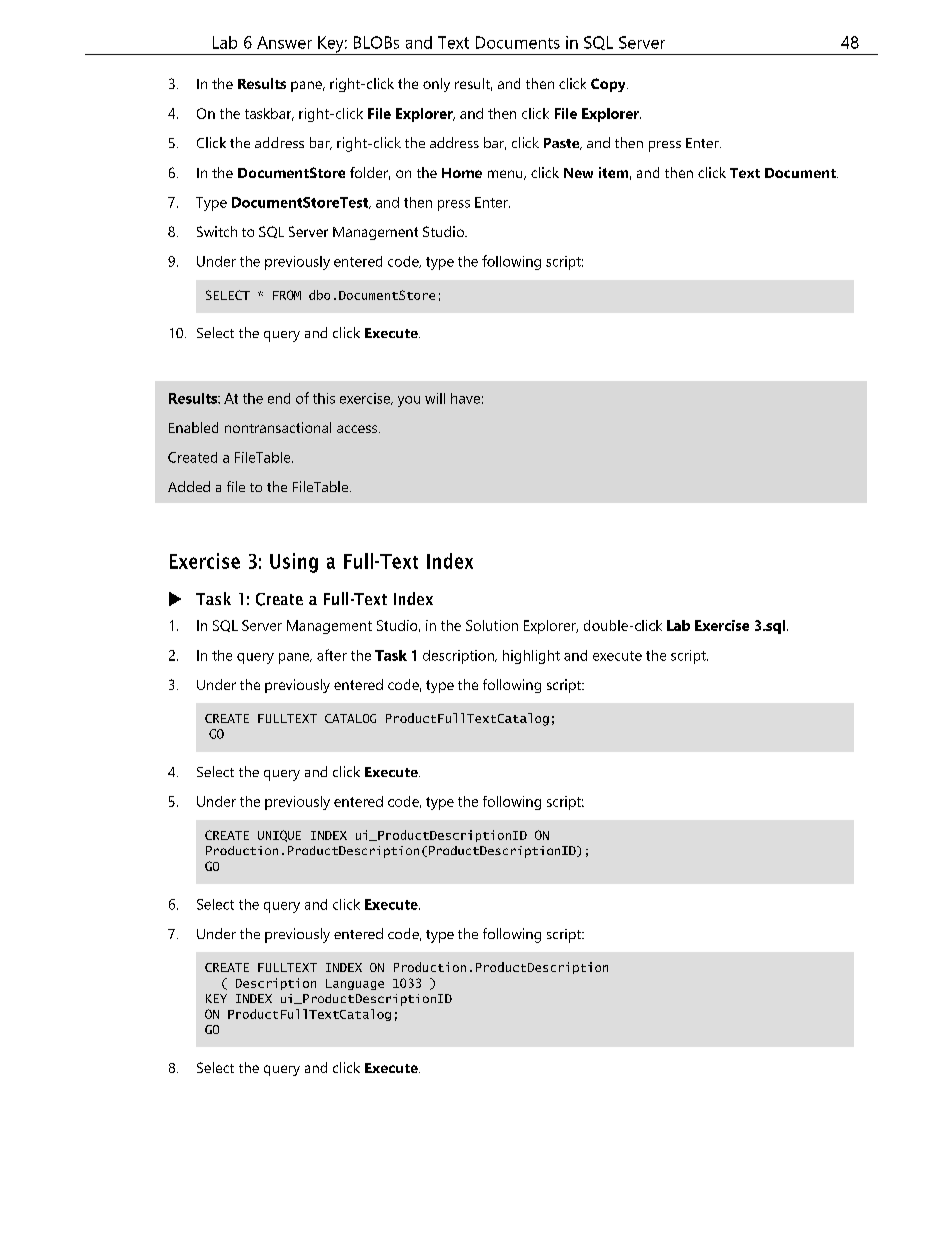 This screenshot has height=1233, width=952. I want to click on UNIQUE, so click(279, 836).
